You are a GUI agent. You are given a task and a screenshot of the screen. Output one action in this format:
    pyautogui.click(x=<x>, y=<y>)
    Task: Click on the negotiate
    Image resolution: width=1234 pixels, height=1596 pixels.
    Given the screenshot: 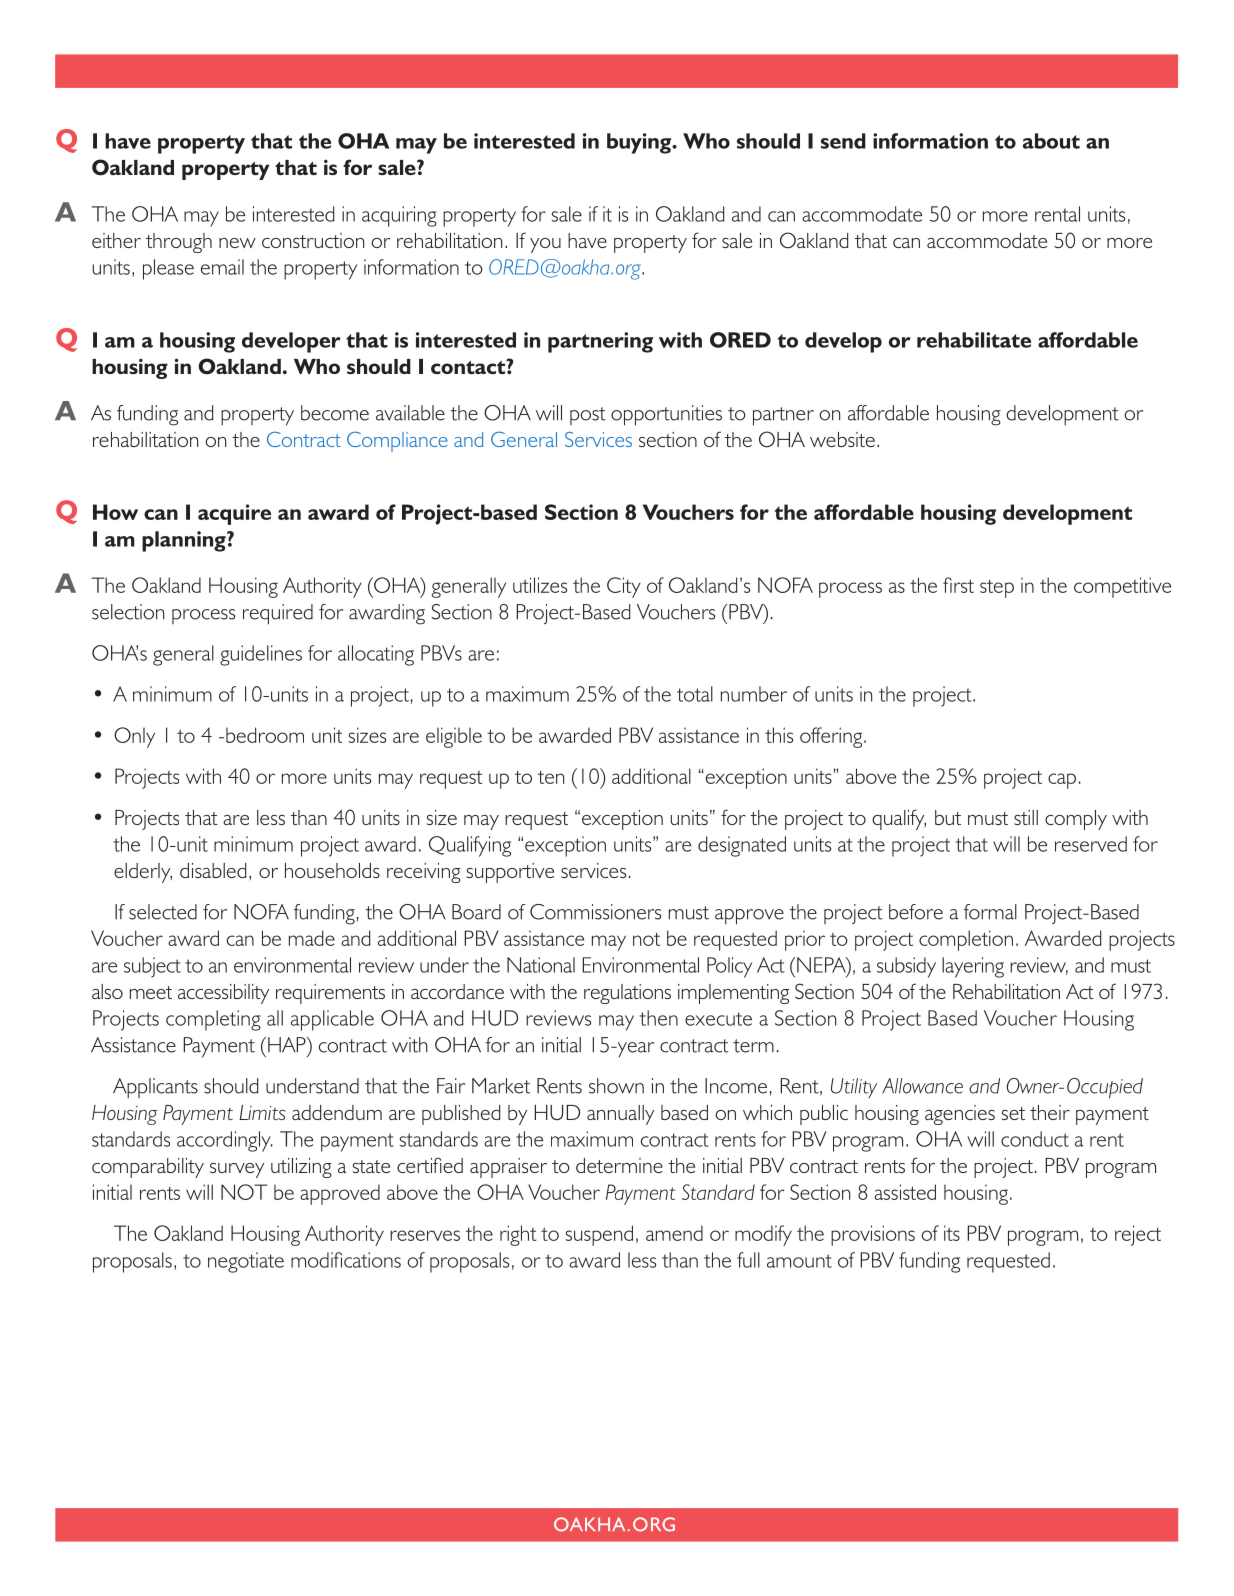 What is the action you would take?
    pyautogui.click(x=246, y=1262)
